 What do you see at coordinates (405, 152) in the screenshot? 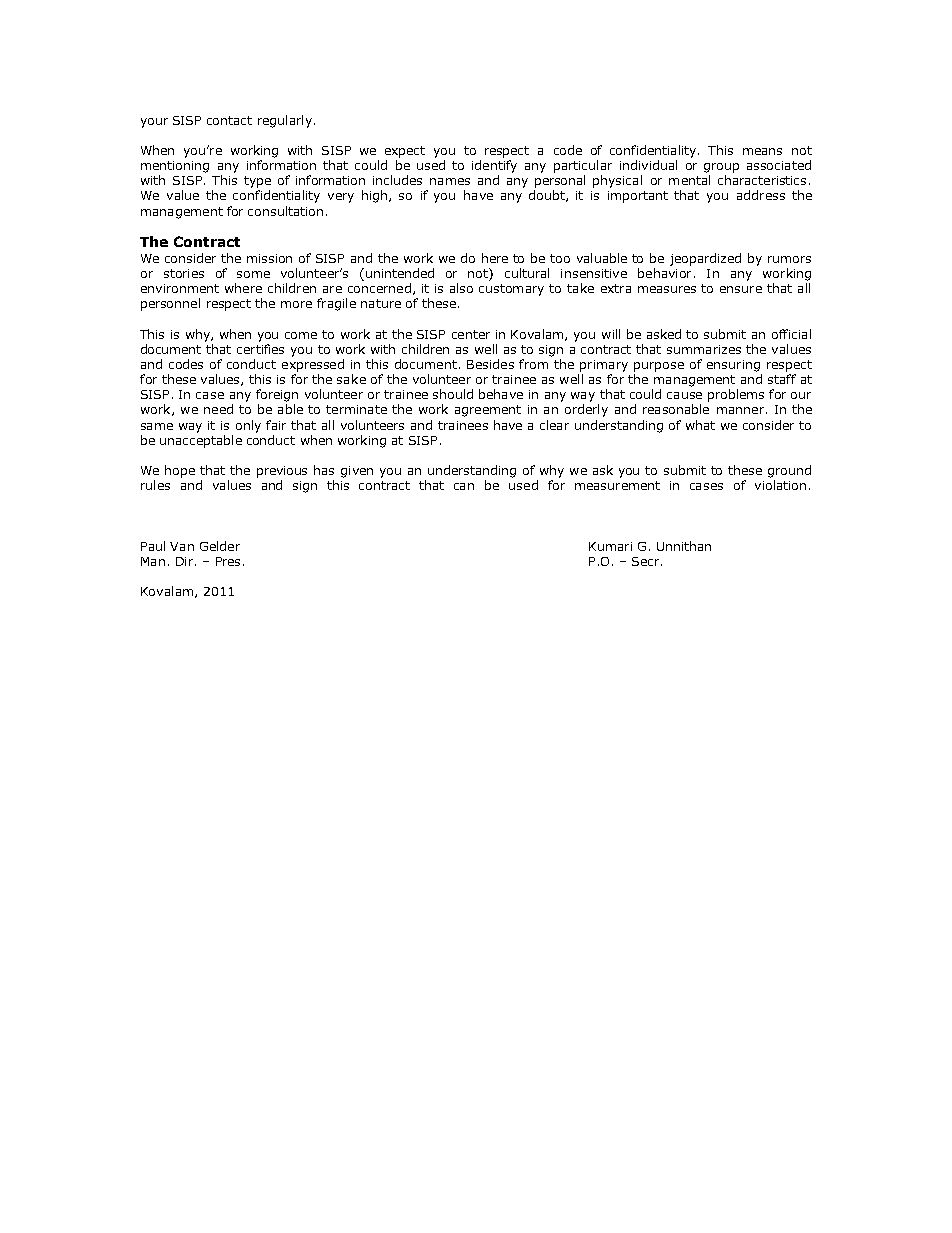
I see `expect` at bounding box center [405, 152].
